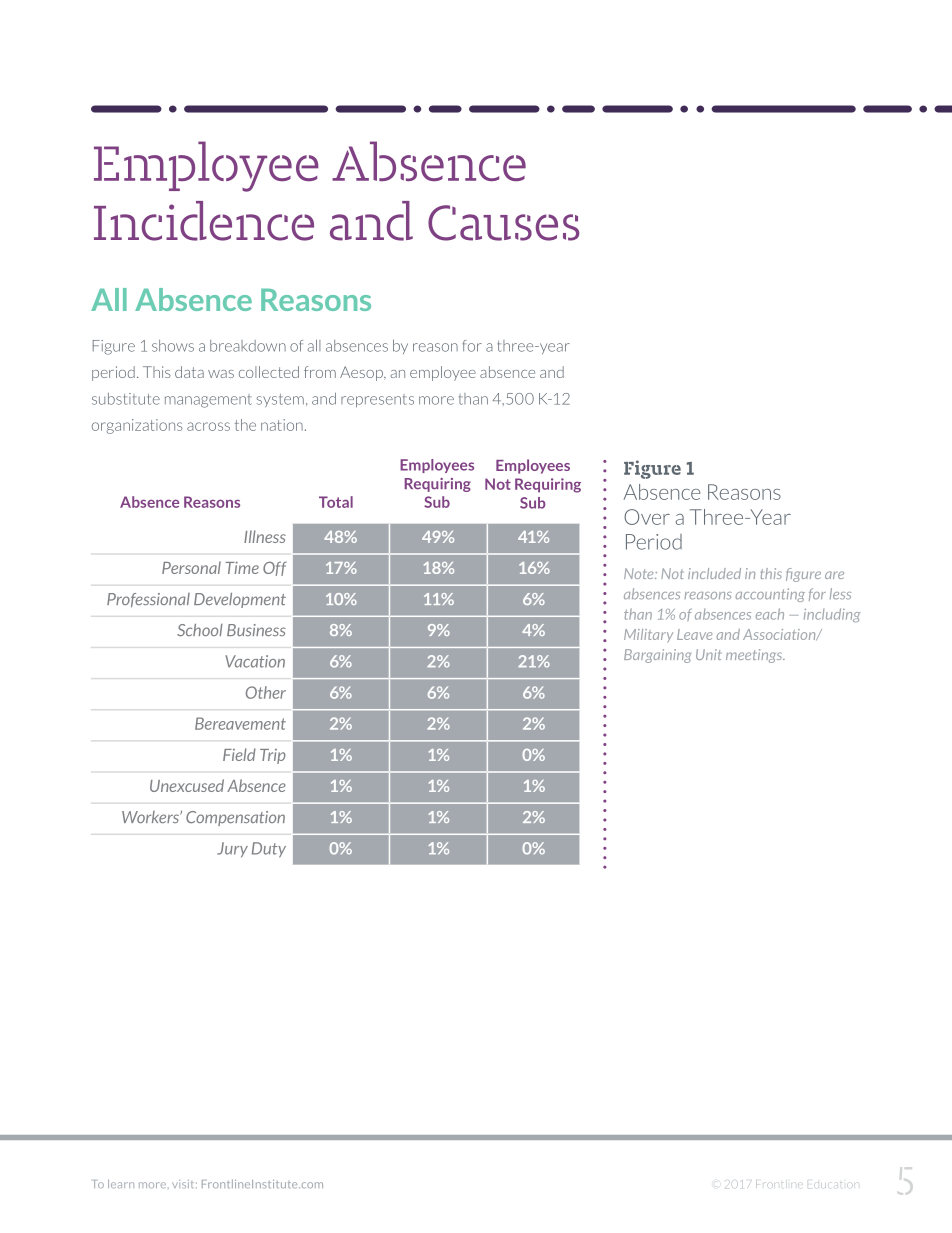 This screenshot has height=1233, width=952. What do you see at coordinates (184, 1184) in the screenshot?
I see `visit` at bounding box center [184, 1184].
